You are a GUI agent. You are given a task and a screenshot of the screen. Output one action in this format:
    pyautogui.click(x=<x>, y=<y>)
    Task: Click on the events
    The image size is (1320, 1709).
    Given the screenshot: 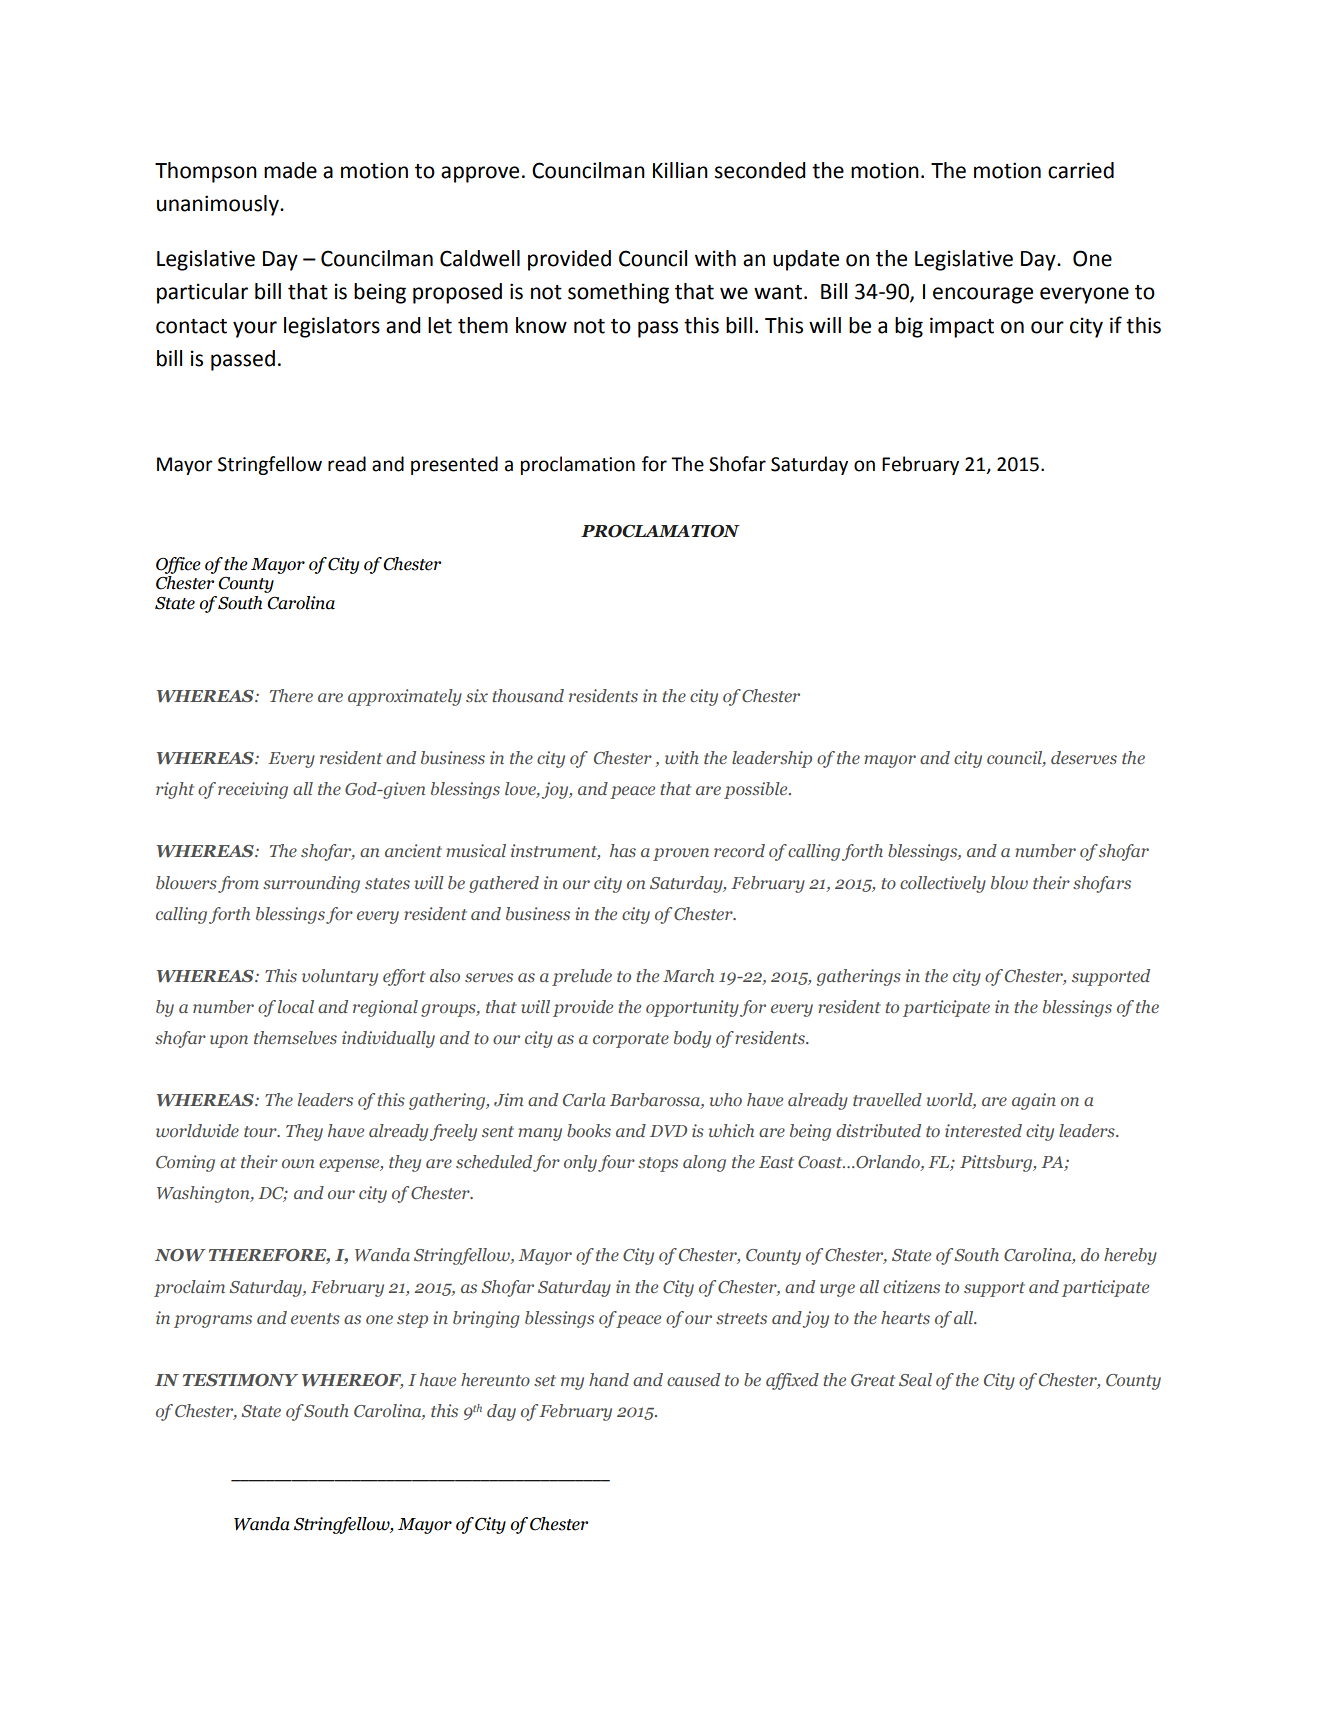 What is the action you would take?
    pyautogui.click(x=315, y=1318)
